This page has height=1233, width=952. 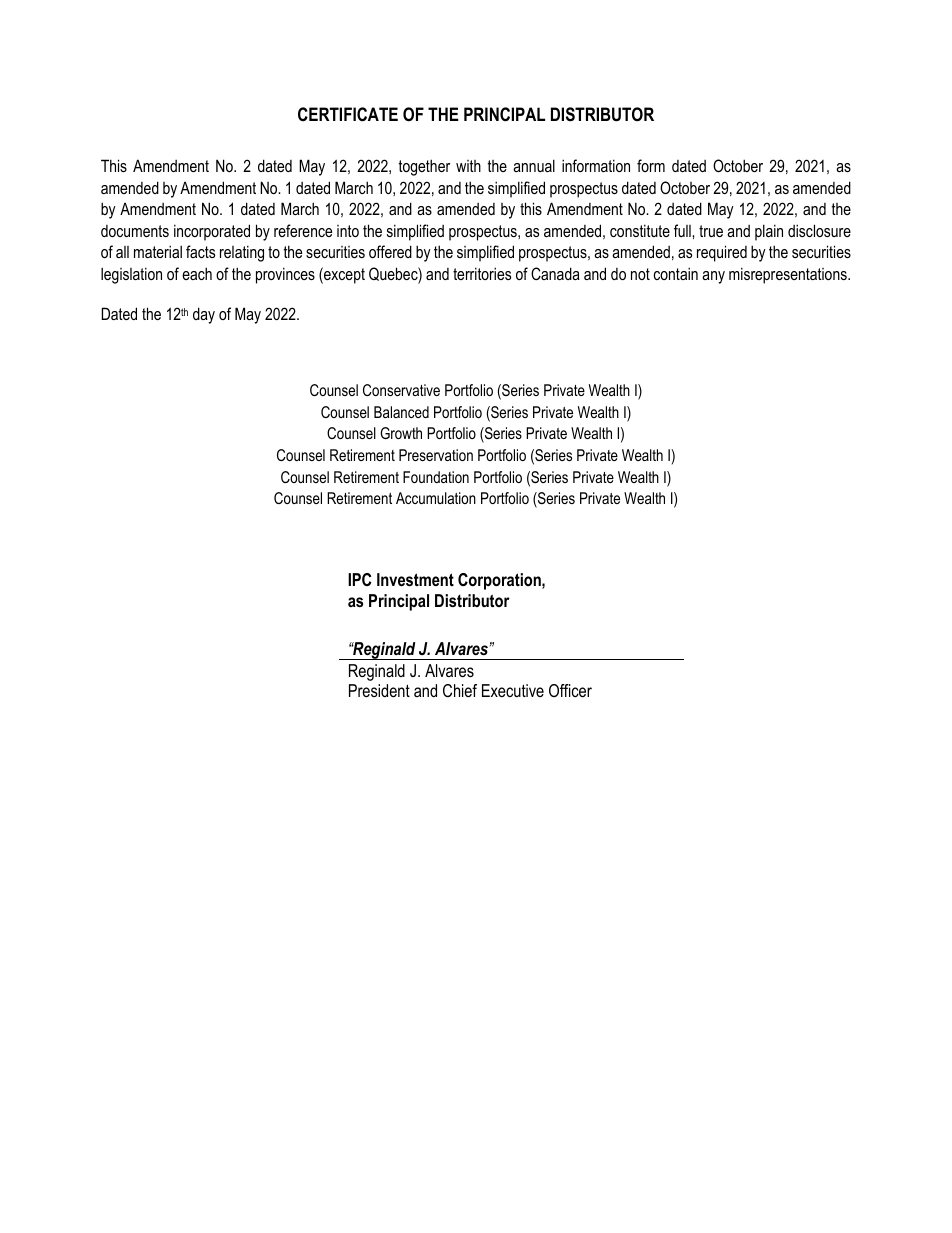 I want to click on with, so click(x=468, y=166).
